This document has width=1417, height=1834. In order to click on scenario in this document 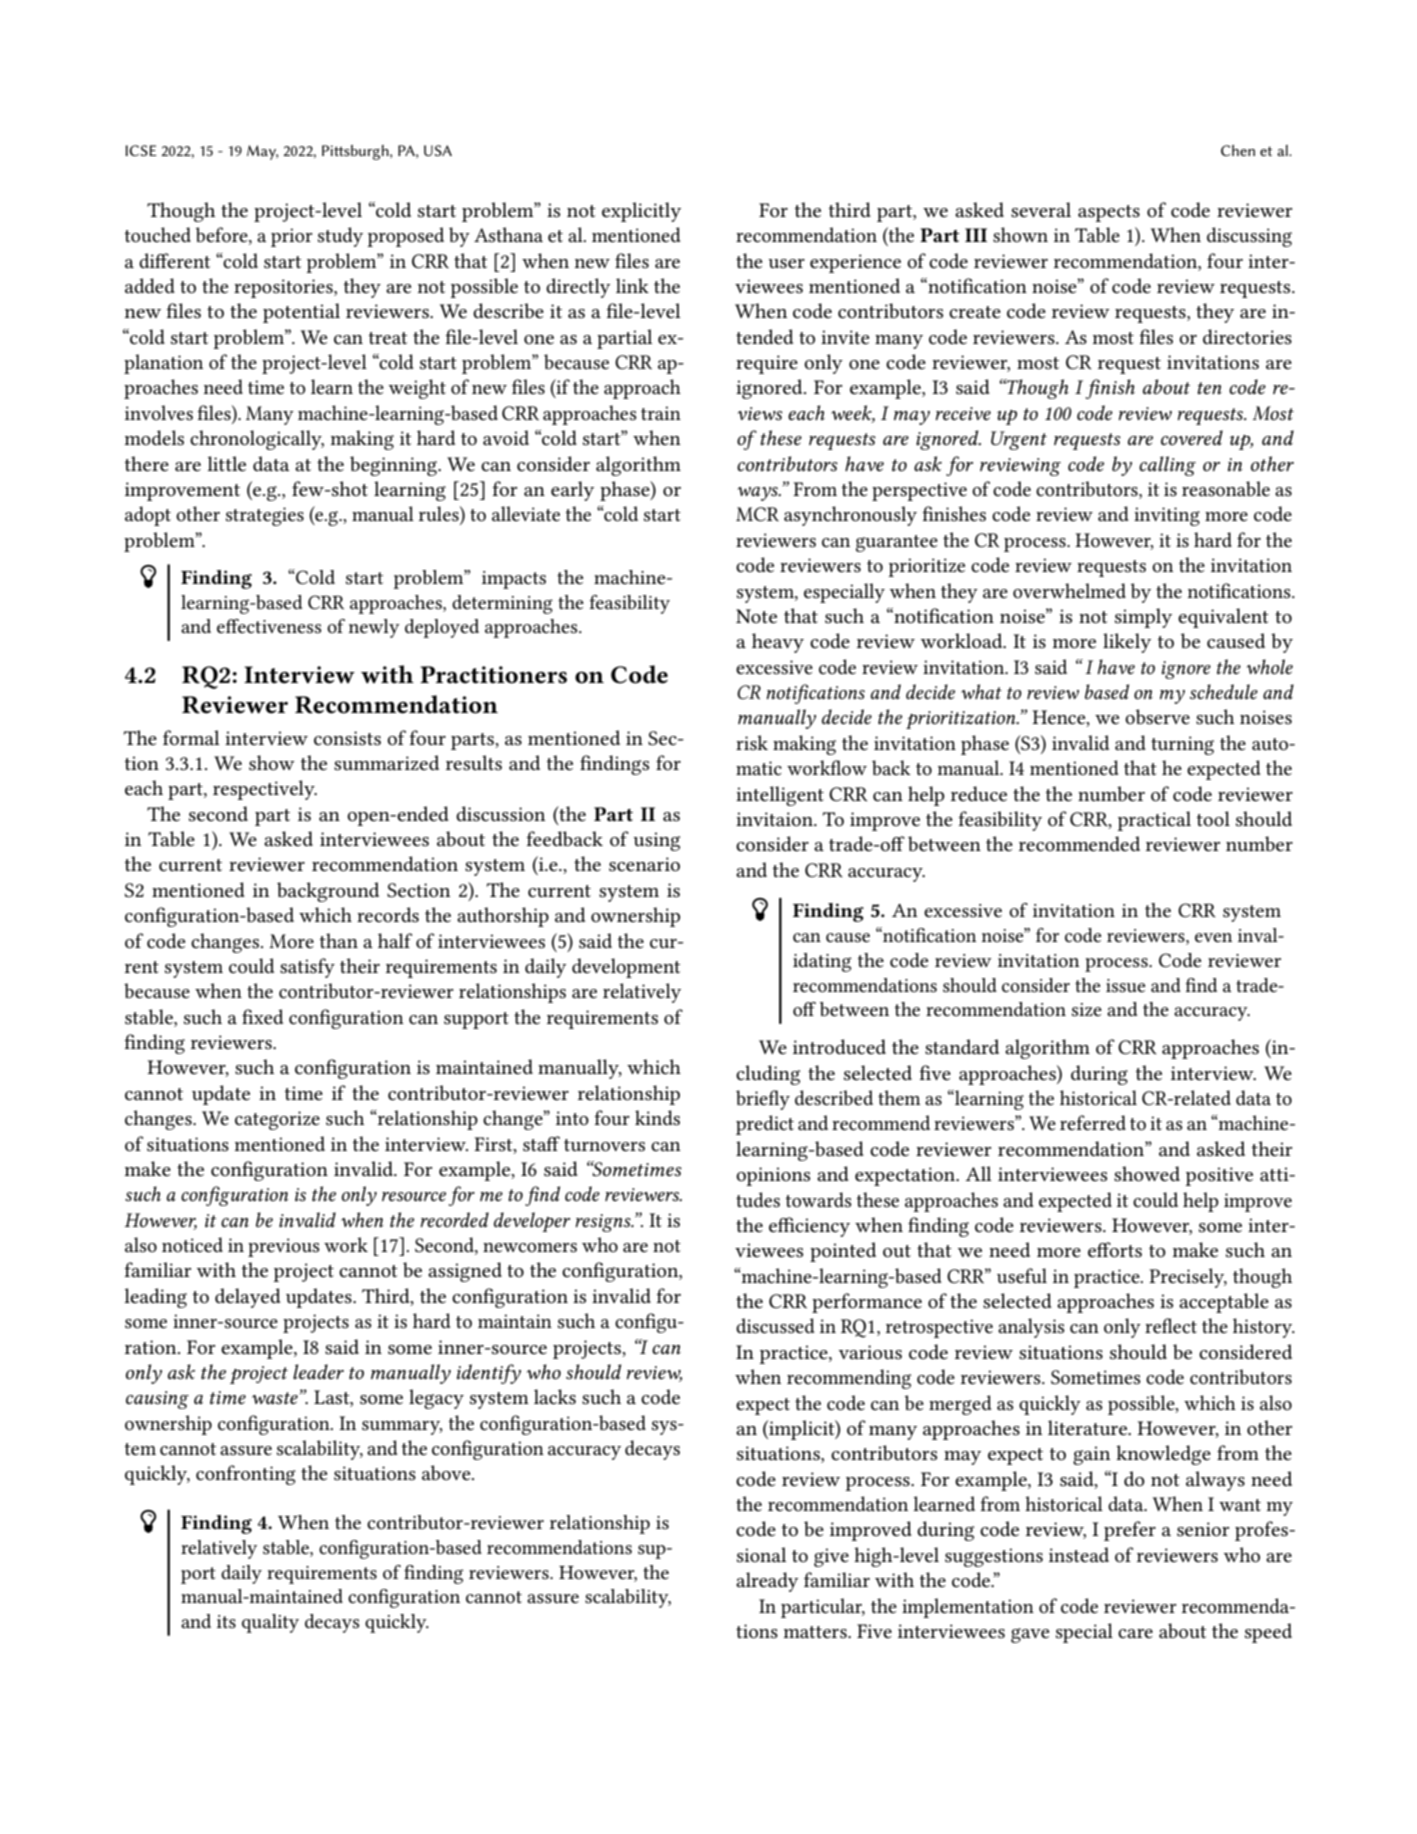, I will do `click(644, 864)`.
